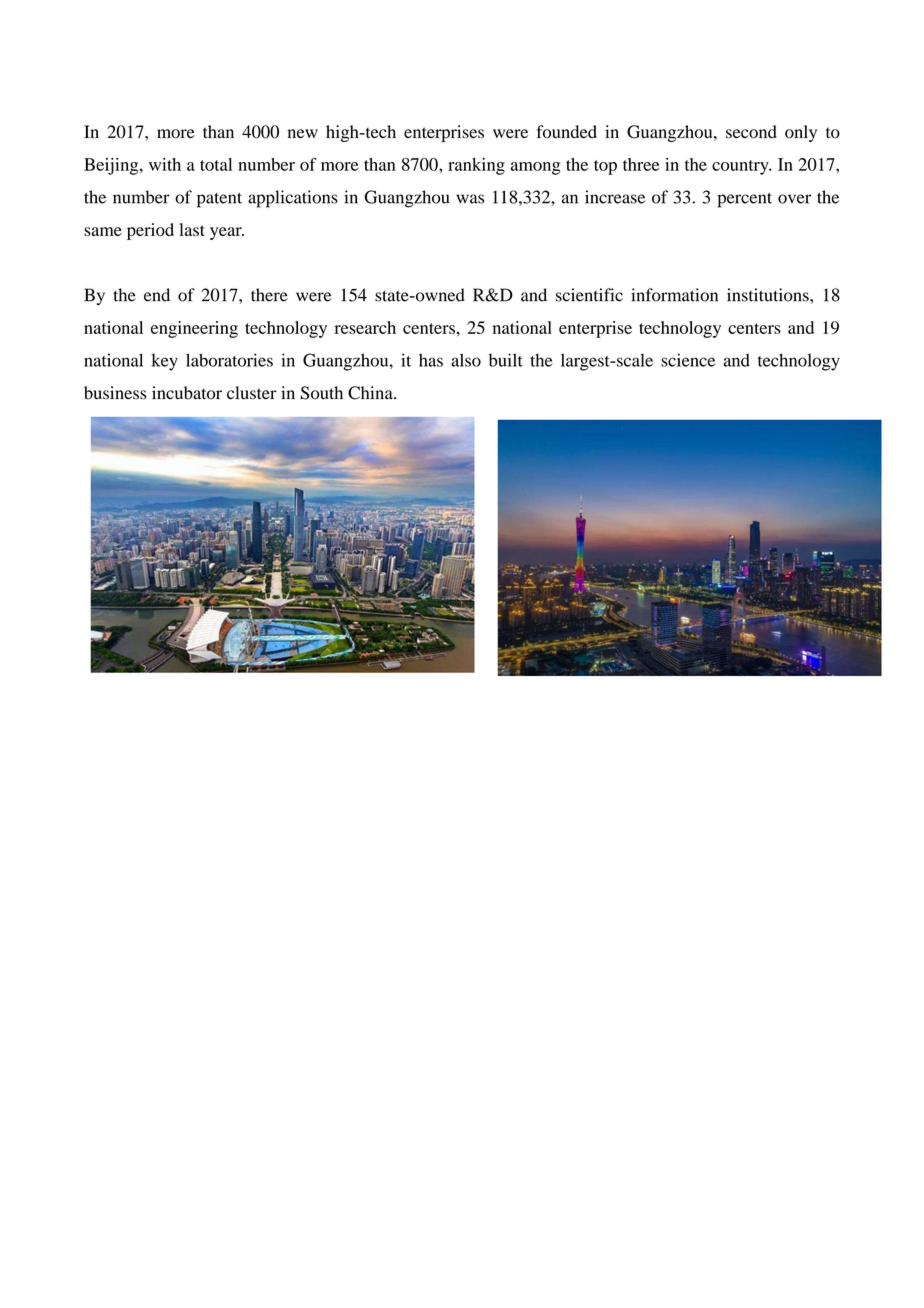 This document has height=1308, width=924. What do you see at coordinates (589, 295) in the document?
I see `scientific` at bounding box center [589, 295].
